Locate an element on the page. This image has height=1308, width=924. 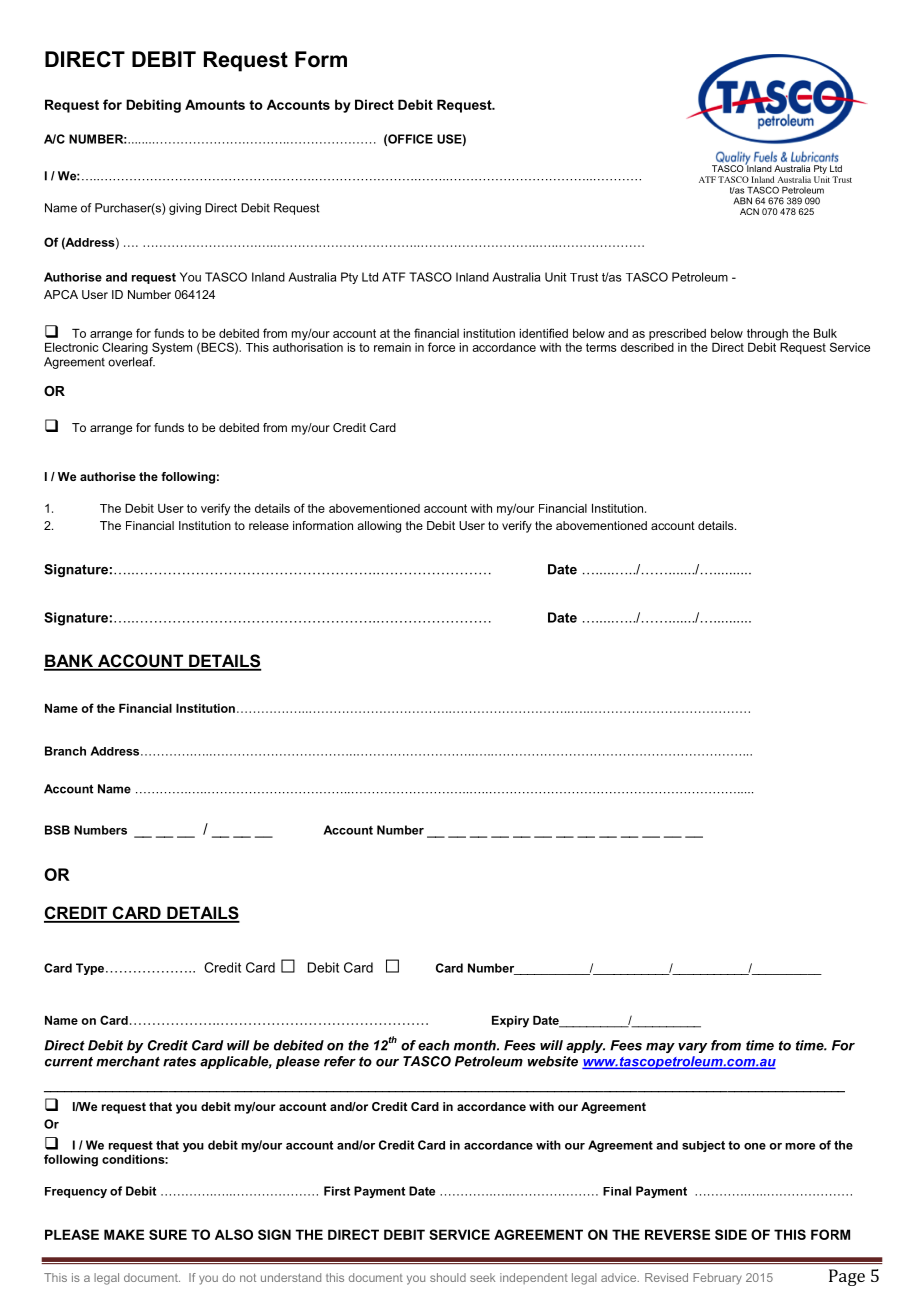
SURE is located at coordinates (168, 1234).
